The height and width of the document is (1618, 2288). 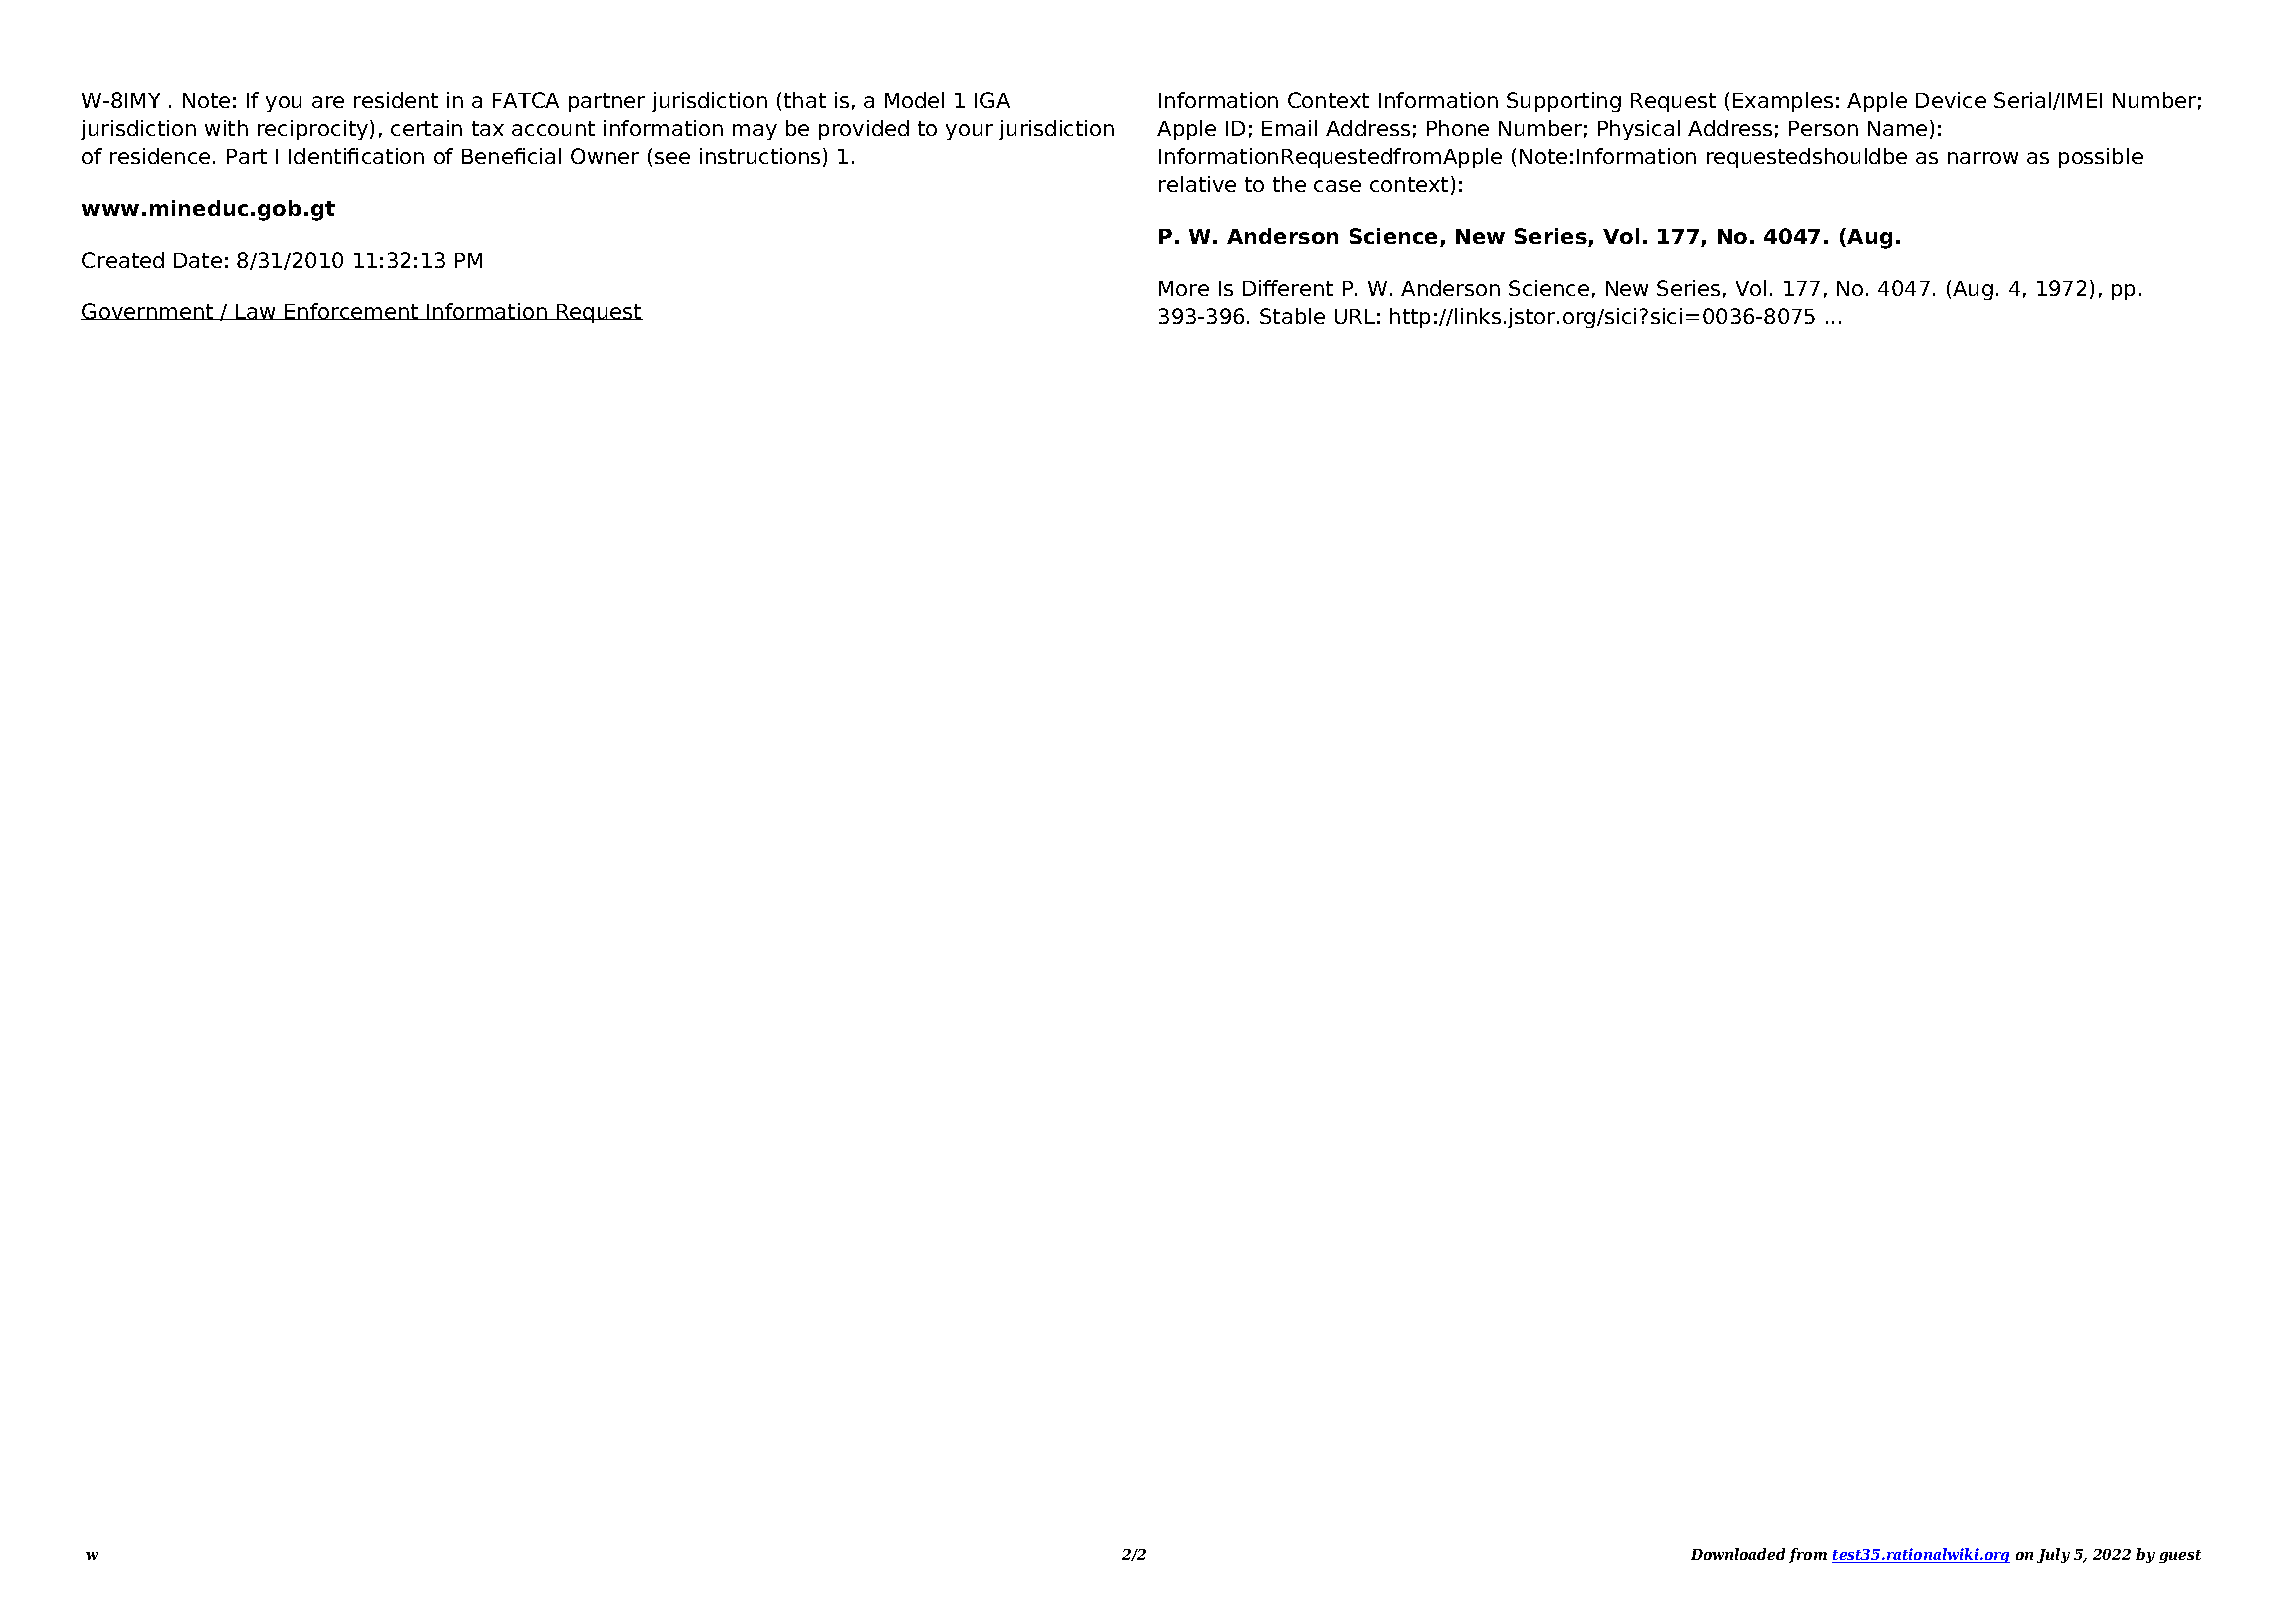 I want to click on July, so click(x=2053, y=1555).
